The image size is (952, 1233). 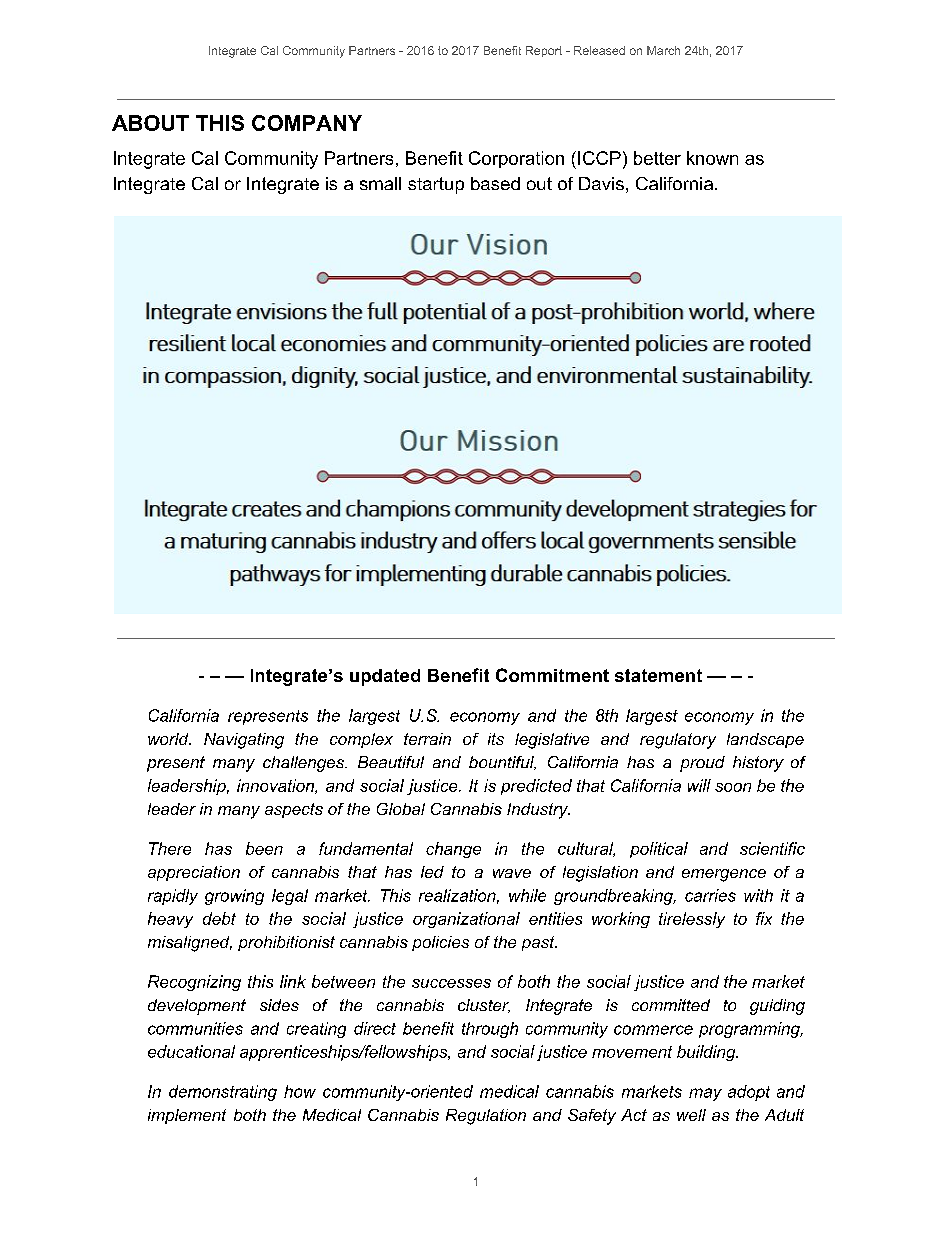 What do you see at coordinates (150, 123) in the document?
I see `ABOUT` at bounding box center [150, 123].
